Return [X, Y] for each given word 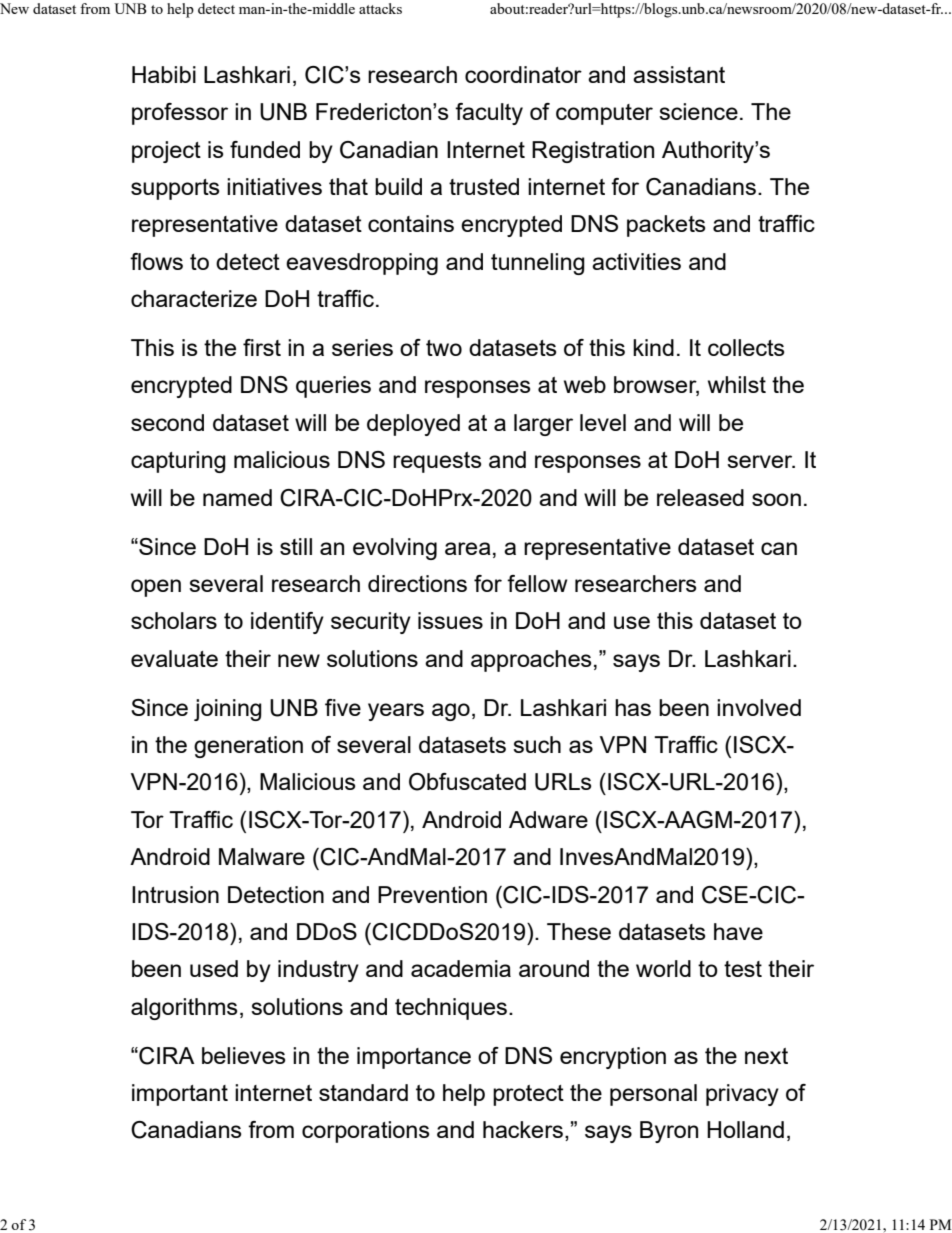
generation [248, 747]
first [262, 347]
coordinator [523, 74]
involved [759, 707]
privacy [742, 1095]
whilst [737, 384]
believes [244, 1055]
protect [528, 1095]
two [444, 348]
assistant [679, 74]
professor [180, 114]
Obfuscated [467, 782]
